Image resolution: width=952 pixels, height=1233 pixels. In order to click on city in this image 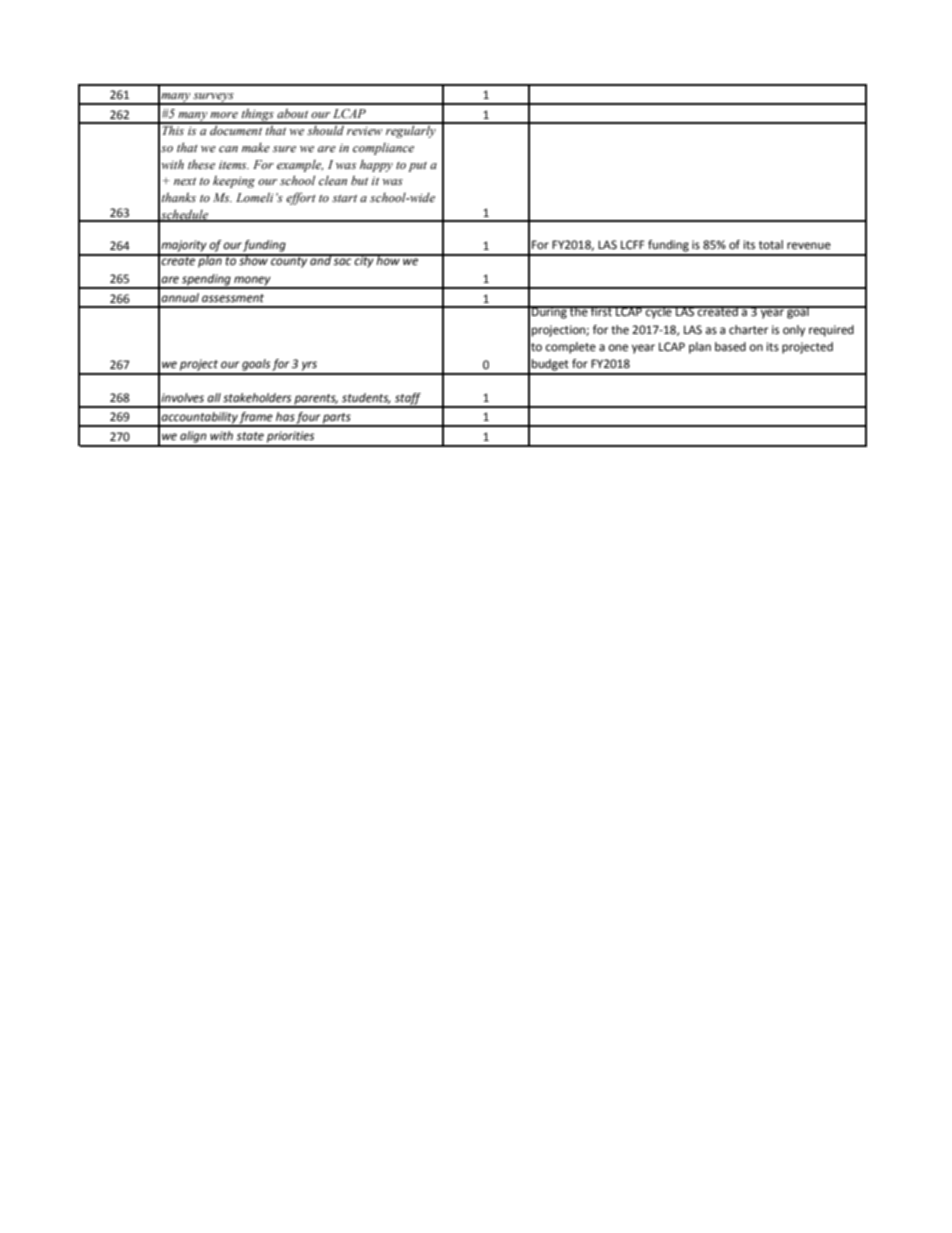, I will do `click(364, 261)`.
